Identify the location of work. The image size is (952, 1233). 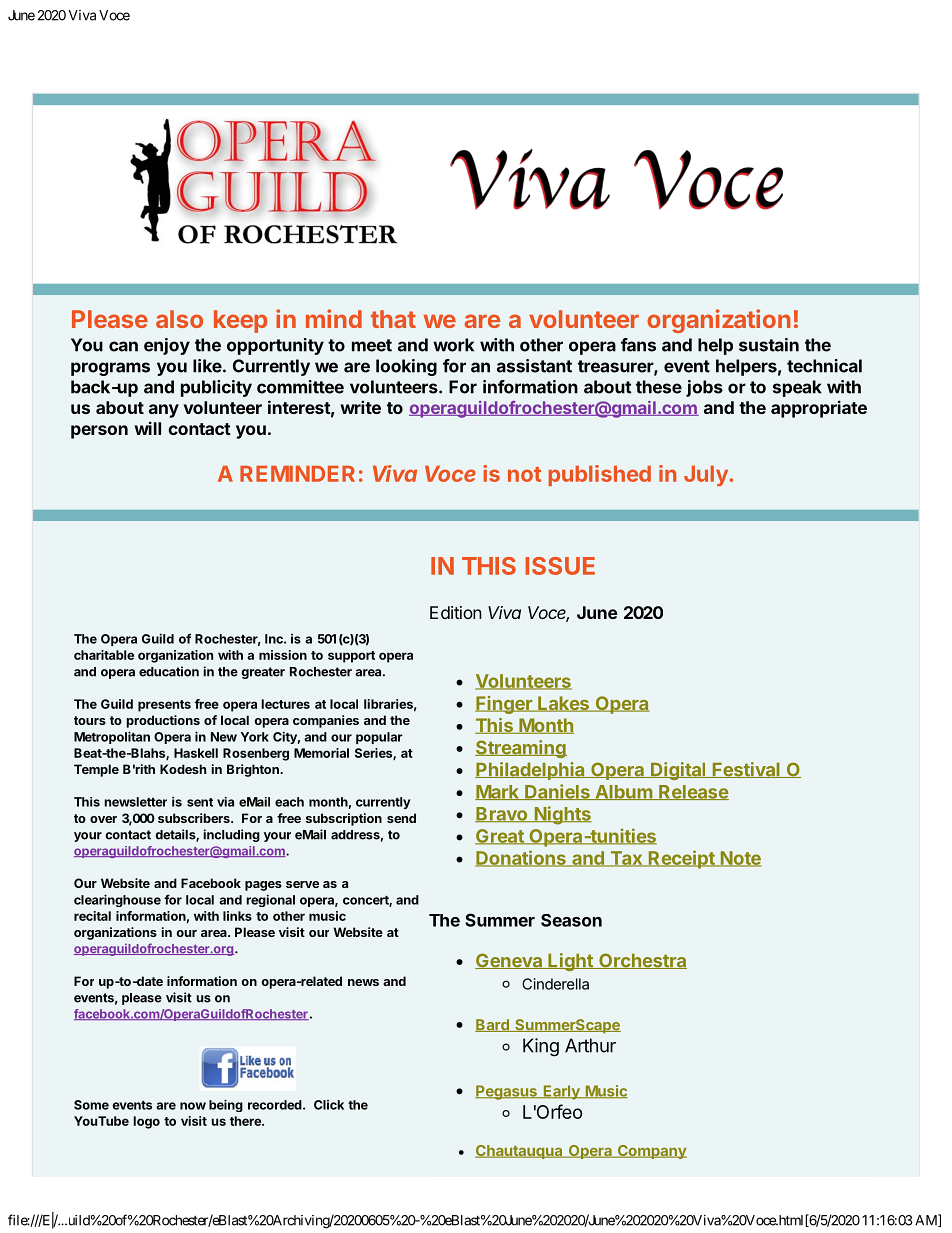
(453, 345).
